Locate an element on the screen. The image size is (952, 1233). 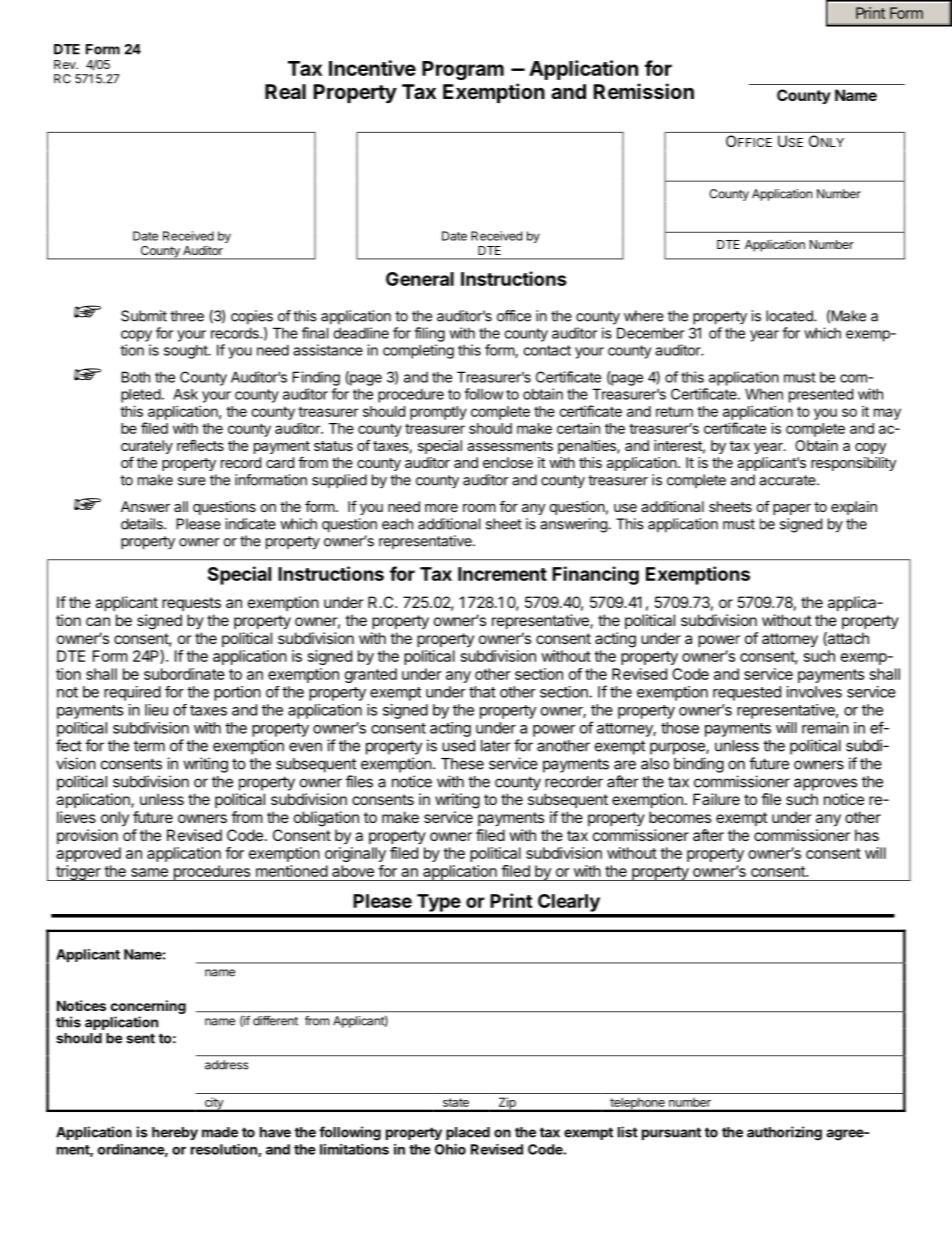
term is located at coordinates (149, 746).
